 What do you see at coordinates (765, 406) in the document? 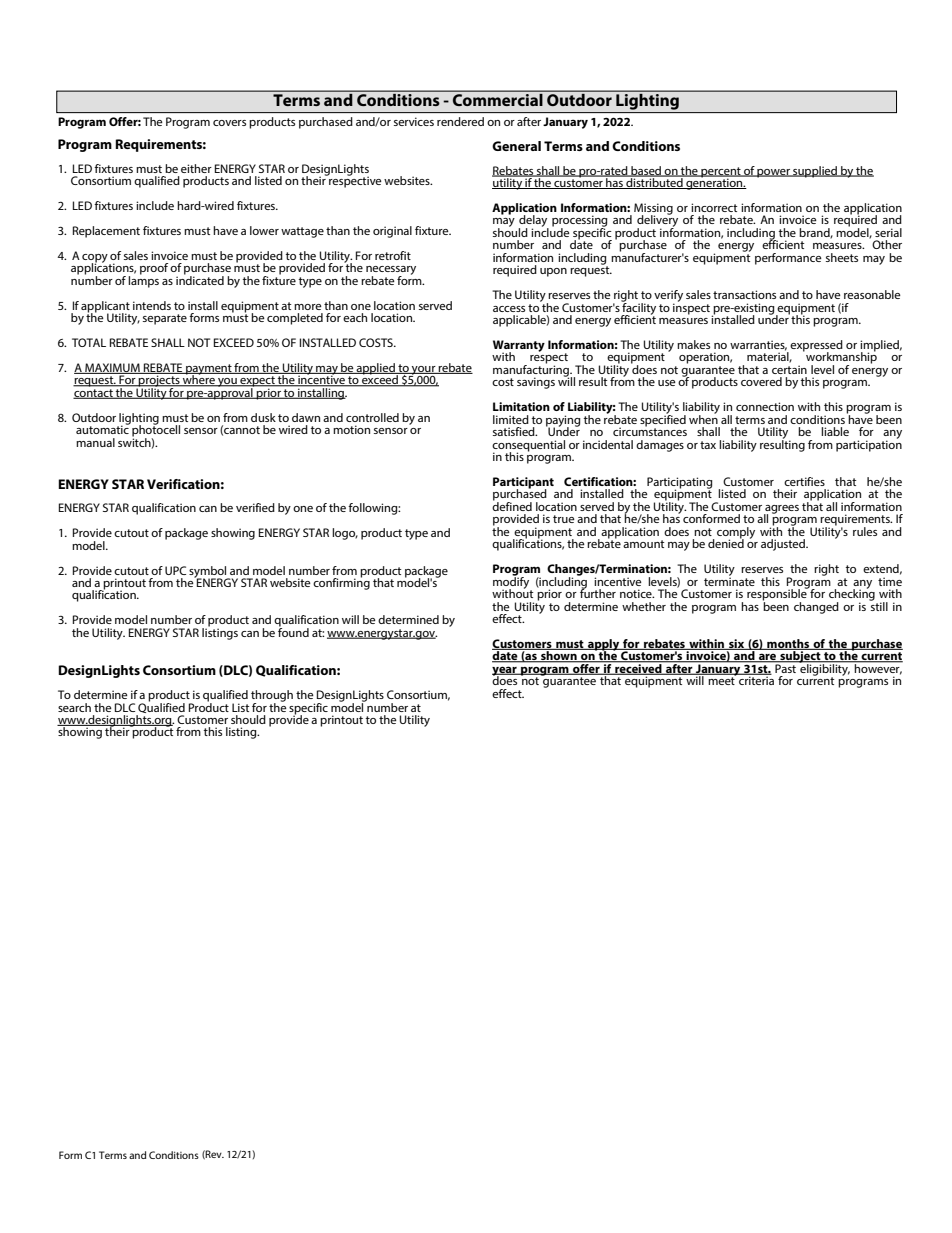
I see `connection` at bounding box center [765, 406].
